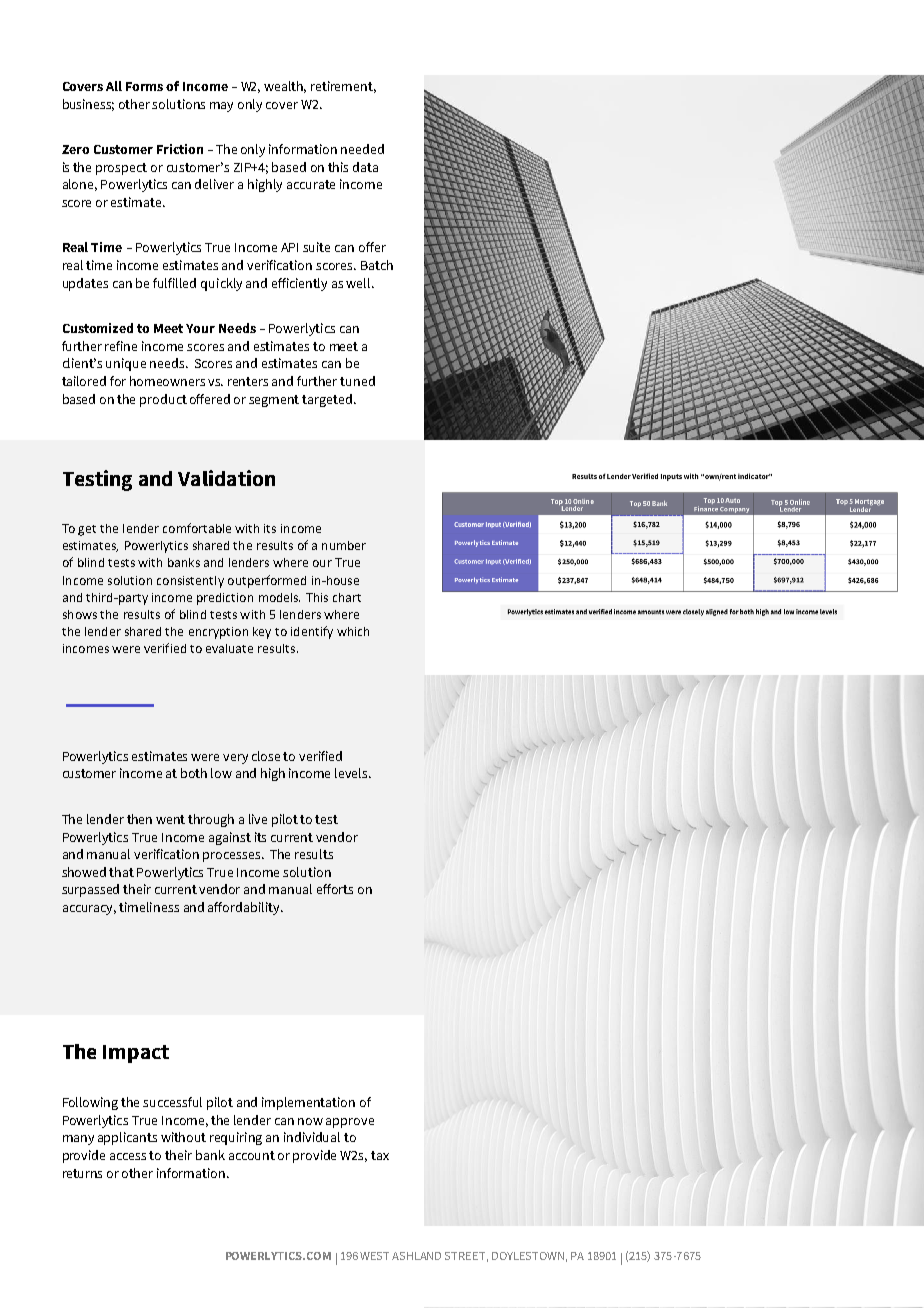  What do you see at coordinates (362, 149) in the screenshot?
I see `needed` at bounding box center [362, 149].
